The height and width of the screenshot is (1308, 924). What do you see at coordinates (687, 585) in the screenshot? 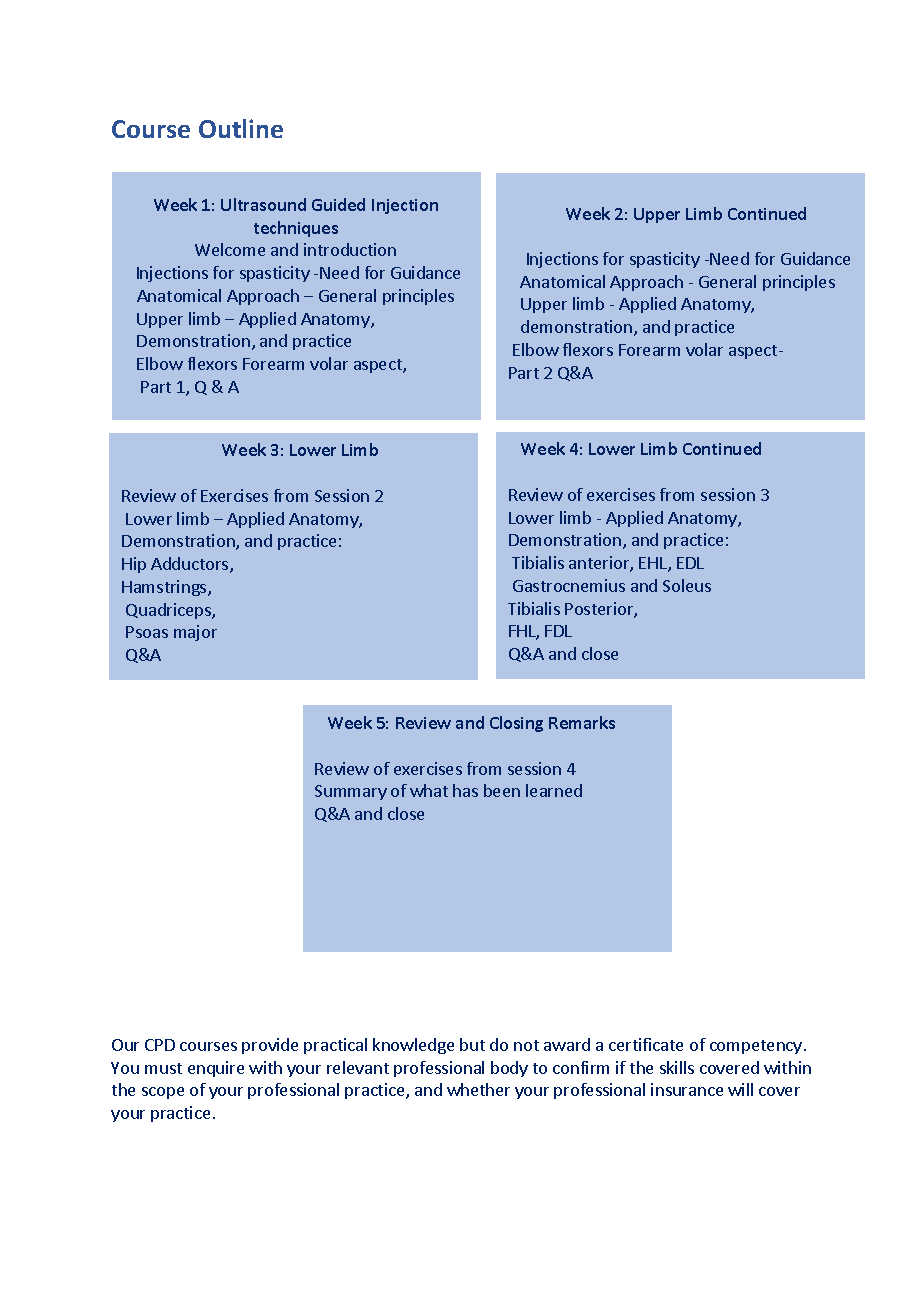
I see `Soleus` at bounding box center [687, 585].
